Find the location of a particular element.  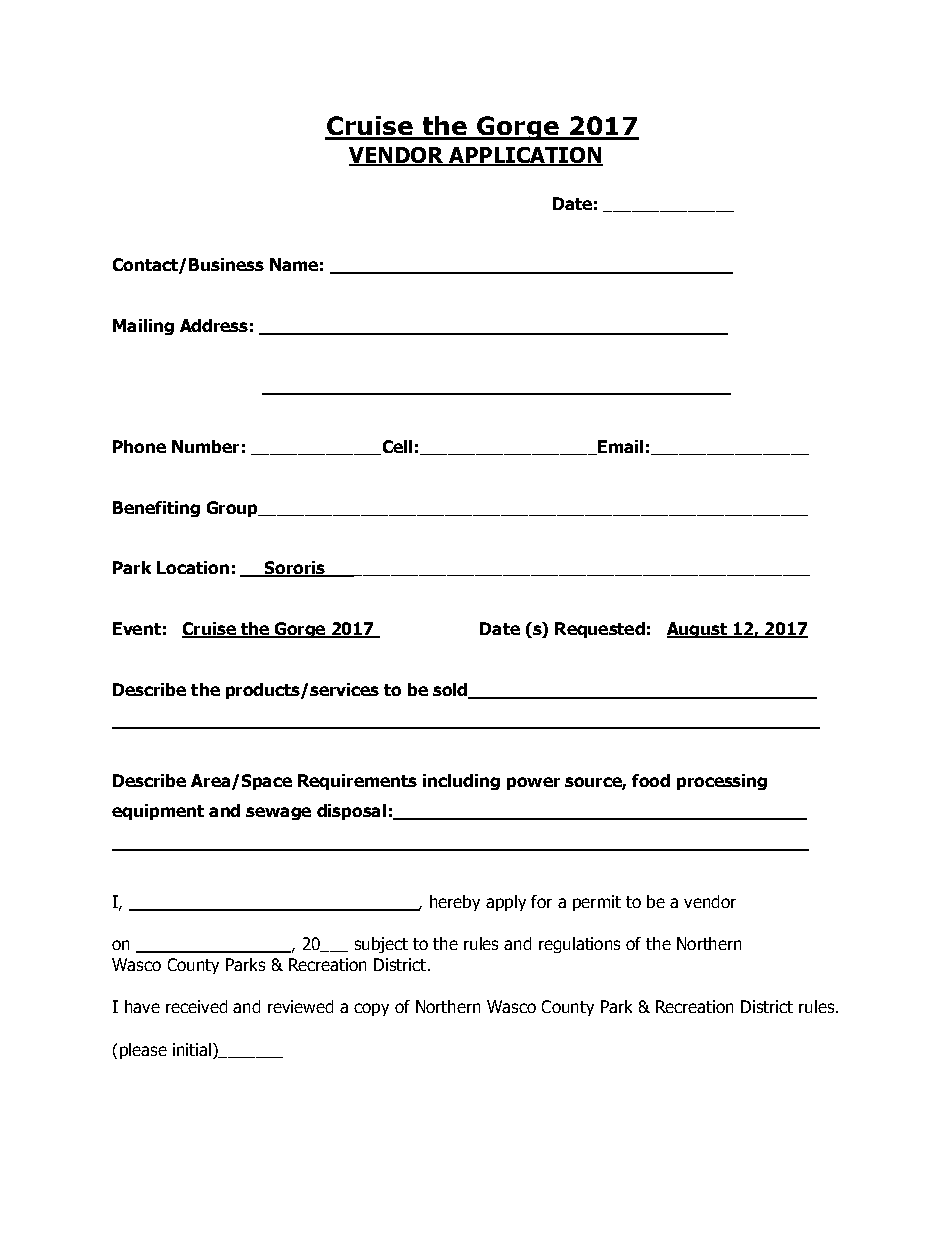

regulations is located at coordinates (579, 945).
